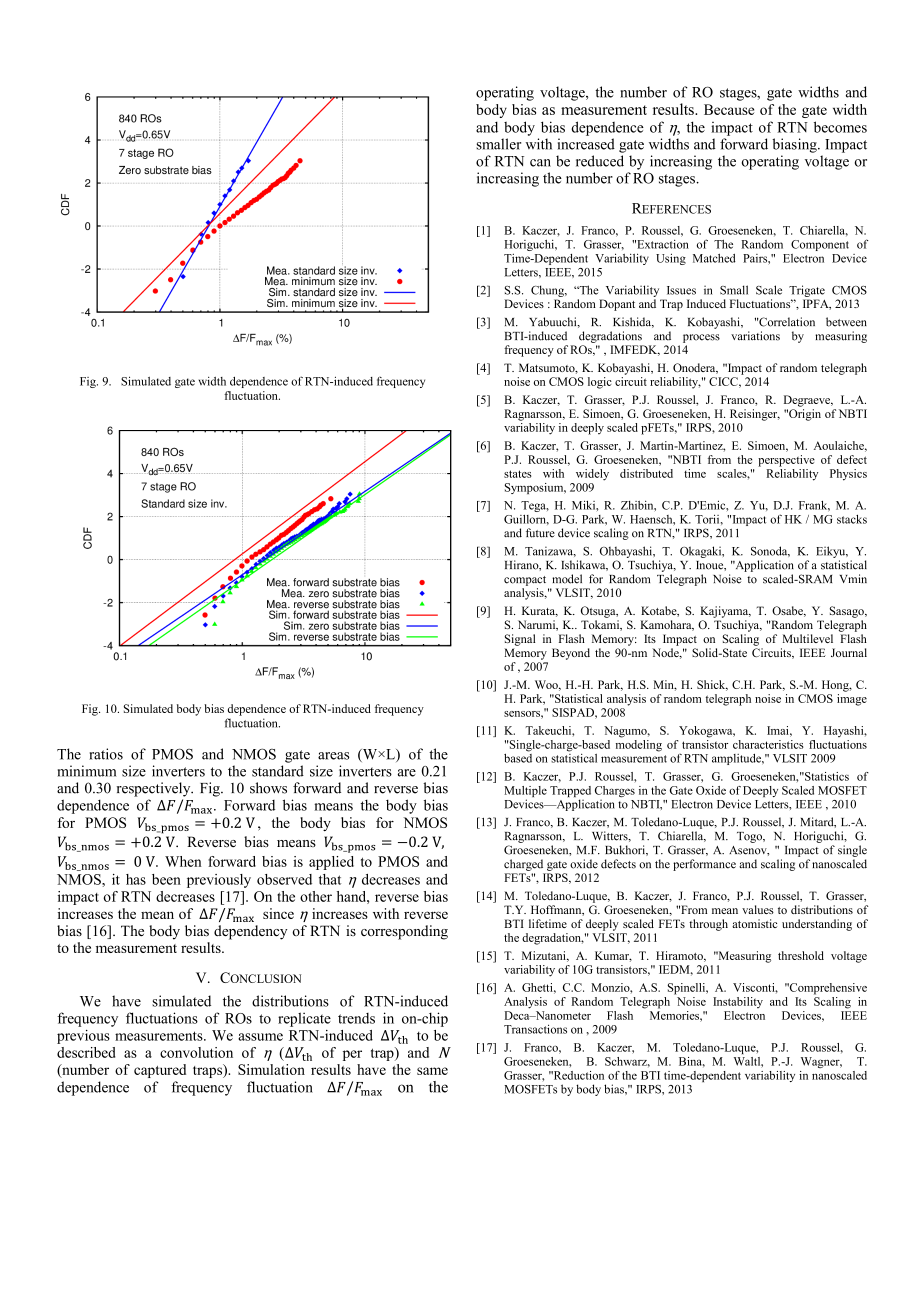 The width and height of the screenshot is (924, 1307). What do you see at coordinates (729, 109) in the screenshot?
I see `Because` at bounding box center [729, 109].
